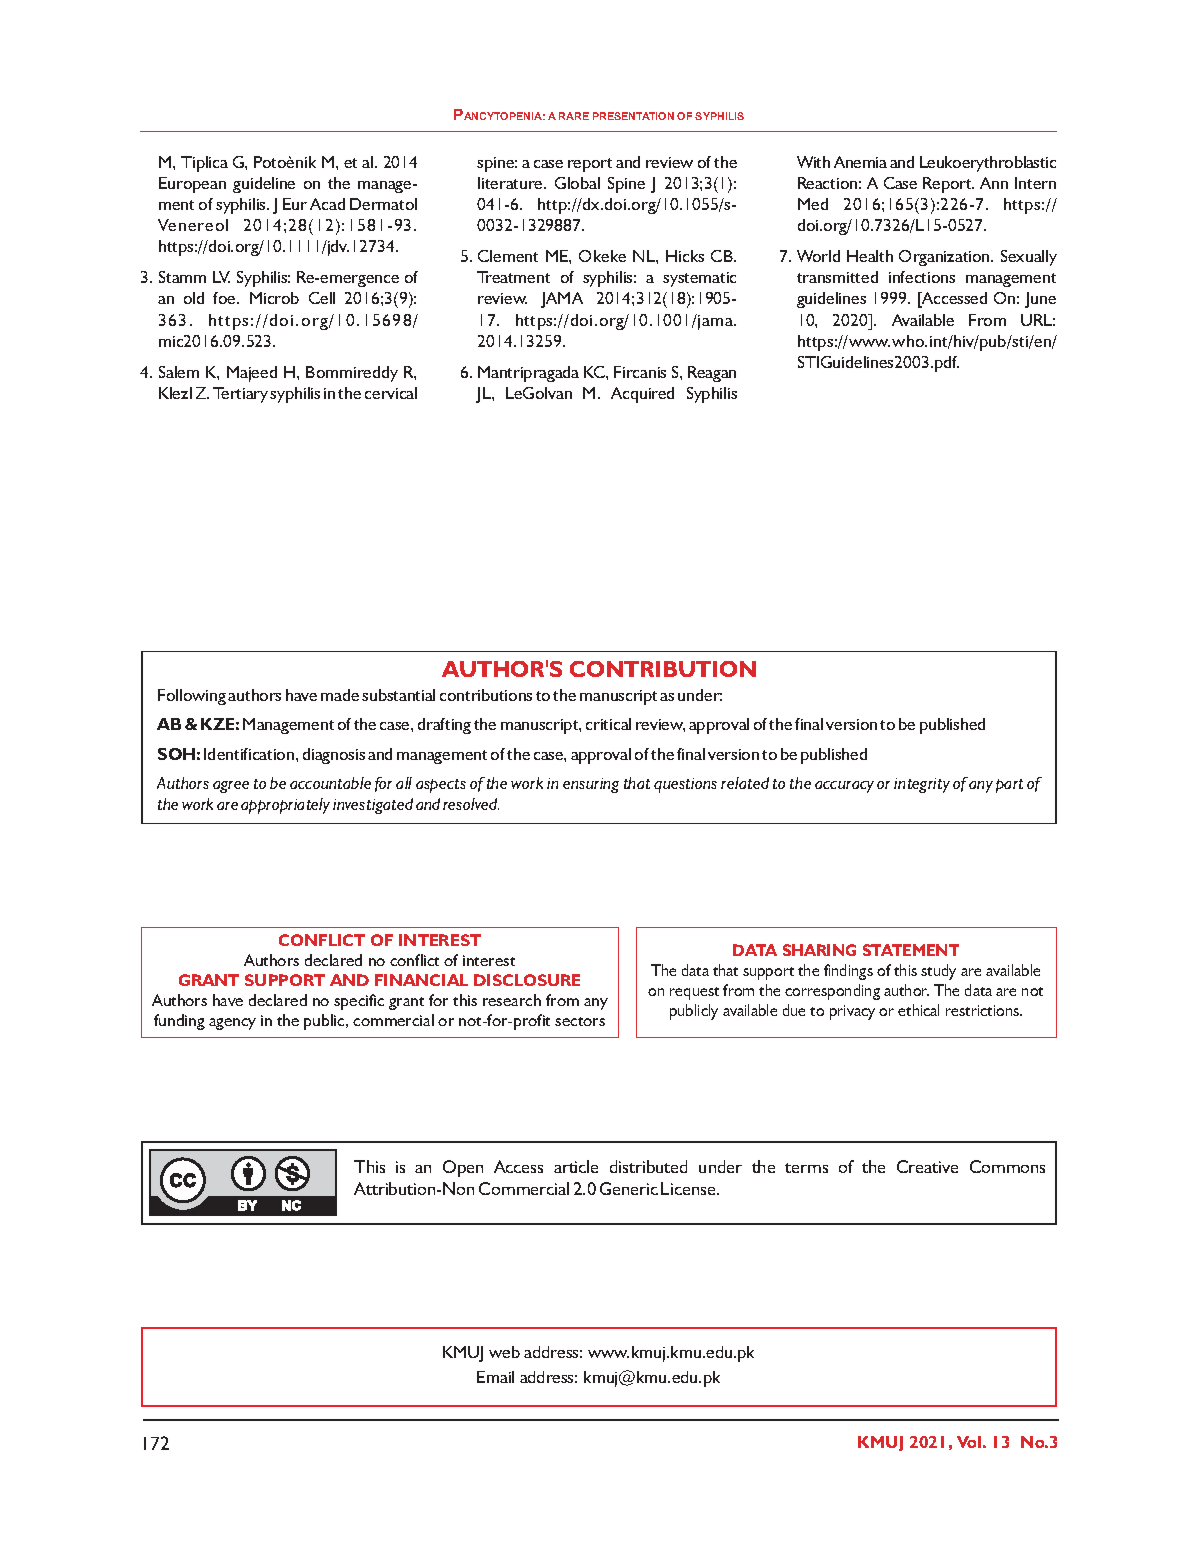  What do you see at coordinates (327, 204) in the image?
I see `Acad` at bounding box center [327, 204].
